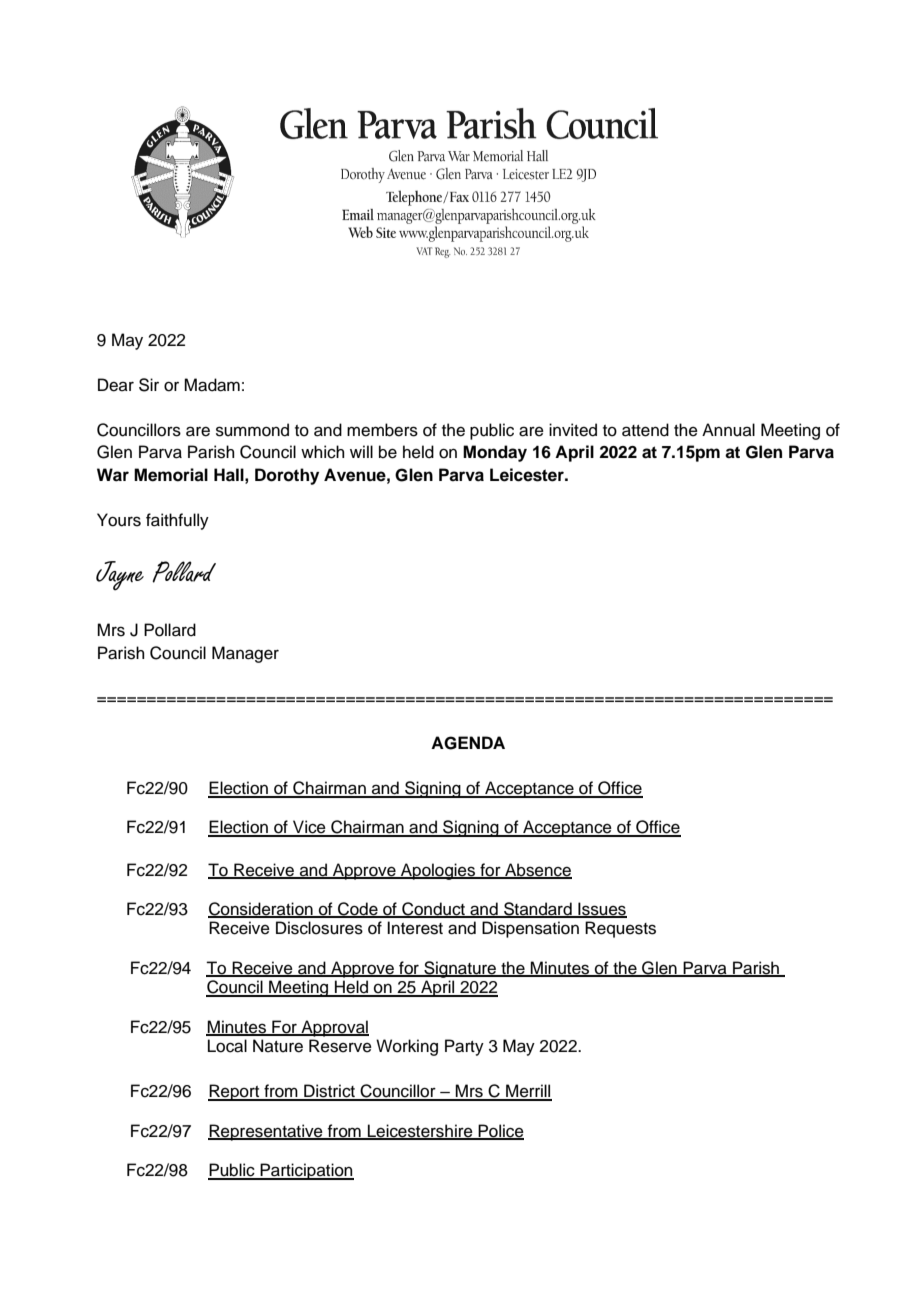 The height and width of the page is (1307, 924). What do you see at coordinates (266, 1132) in the page?
I see `Representative` at bounding box center [266, 1132].
